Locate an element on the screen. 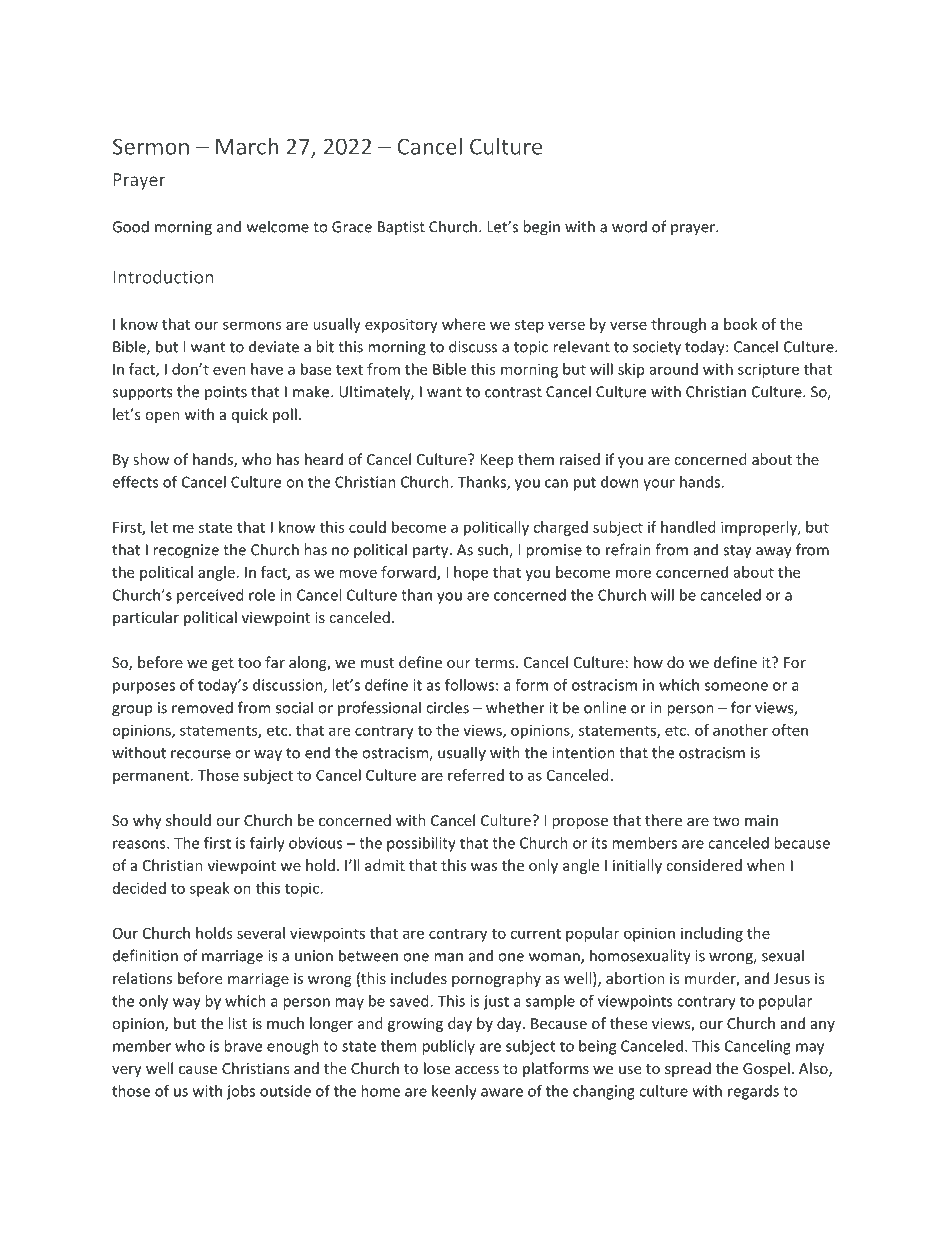 The image size is (952, 1233). begin is located at coordinates (541, 228).
